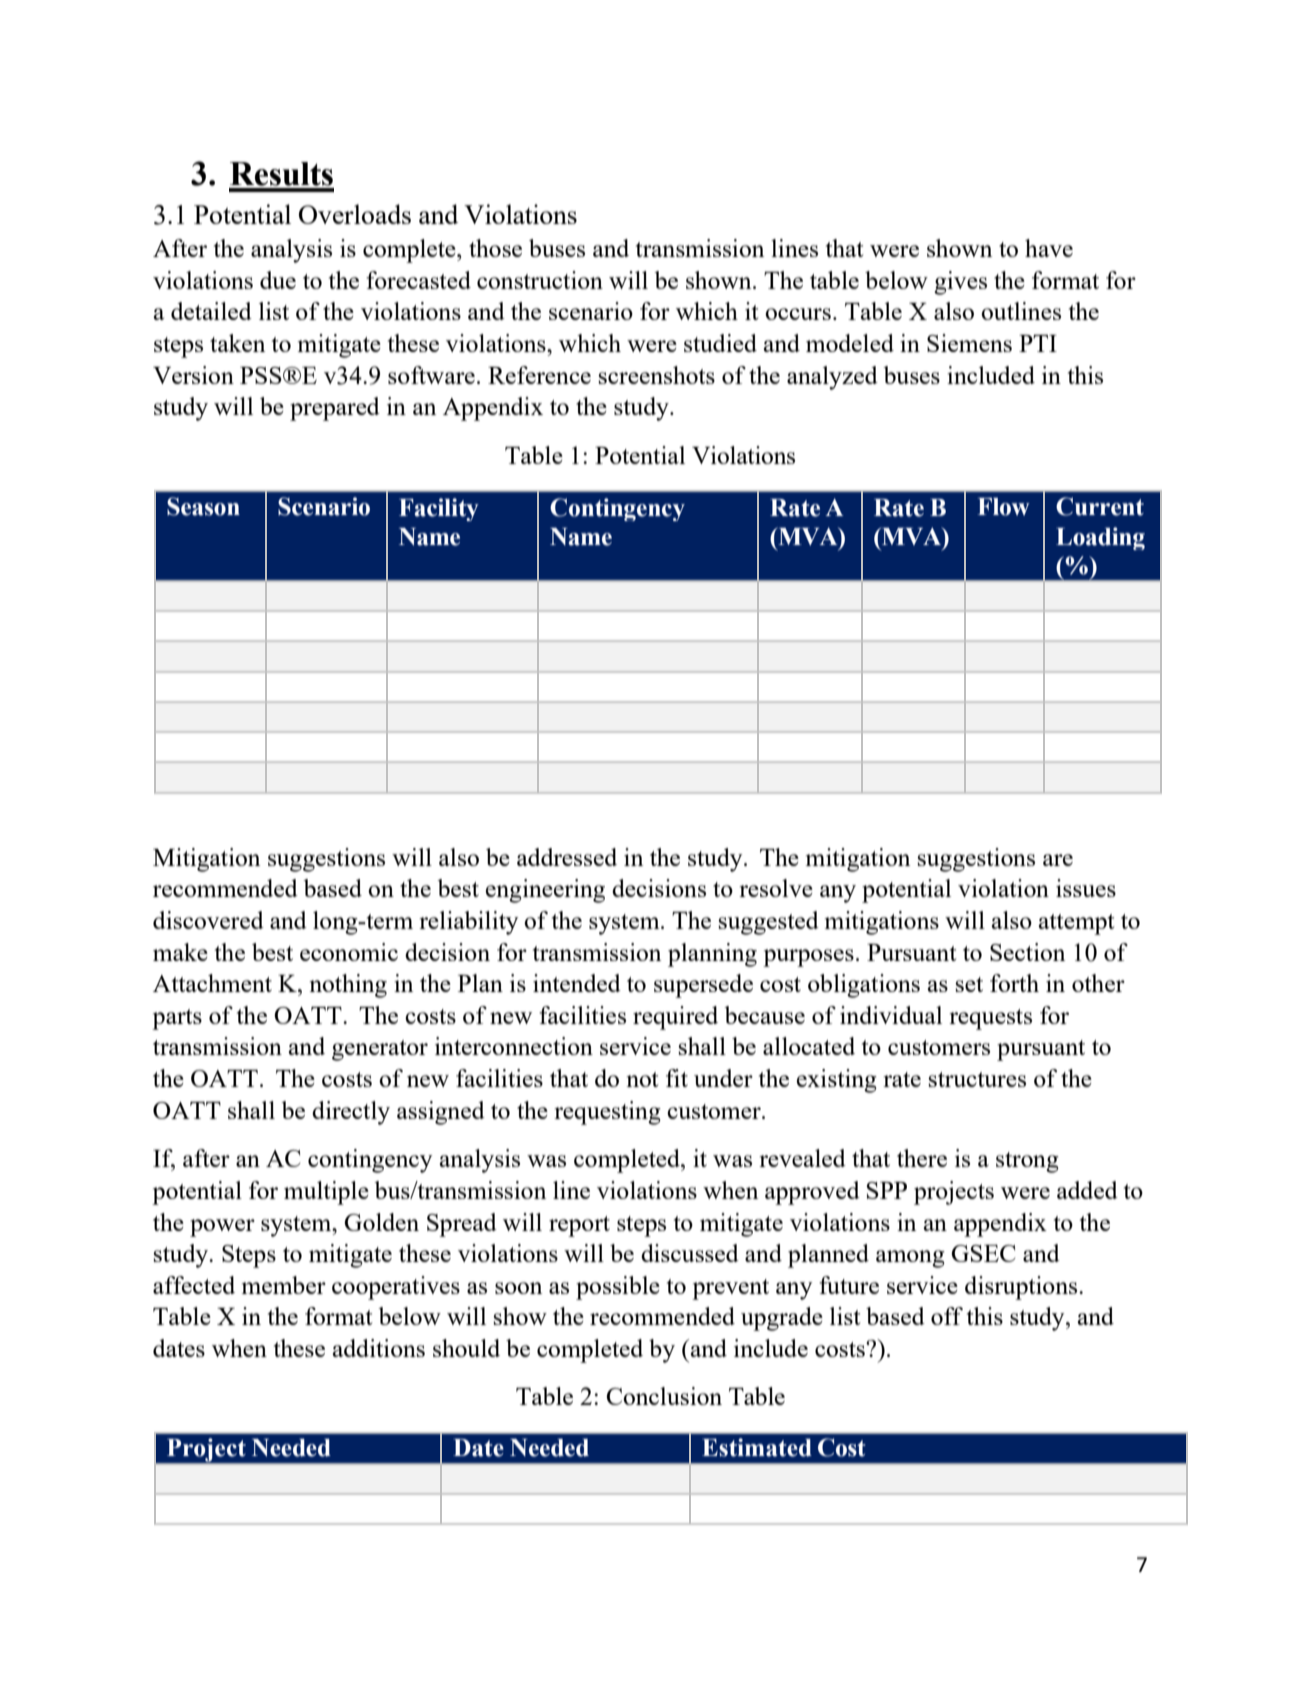 The height and width of the screenshot is (1683, 1301). Describe the element at coordinates (540, 280) in the screenshot. I see `construction` at that location.
